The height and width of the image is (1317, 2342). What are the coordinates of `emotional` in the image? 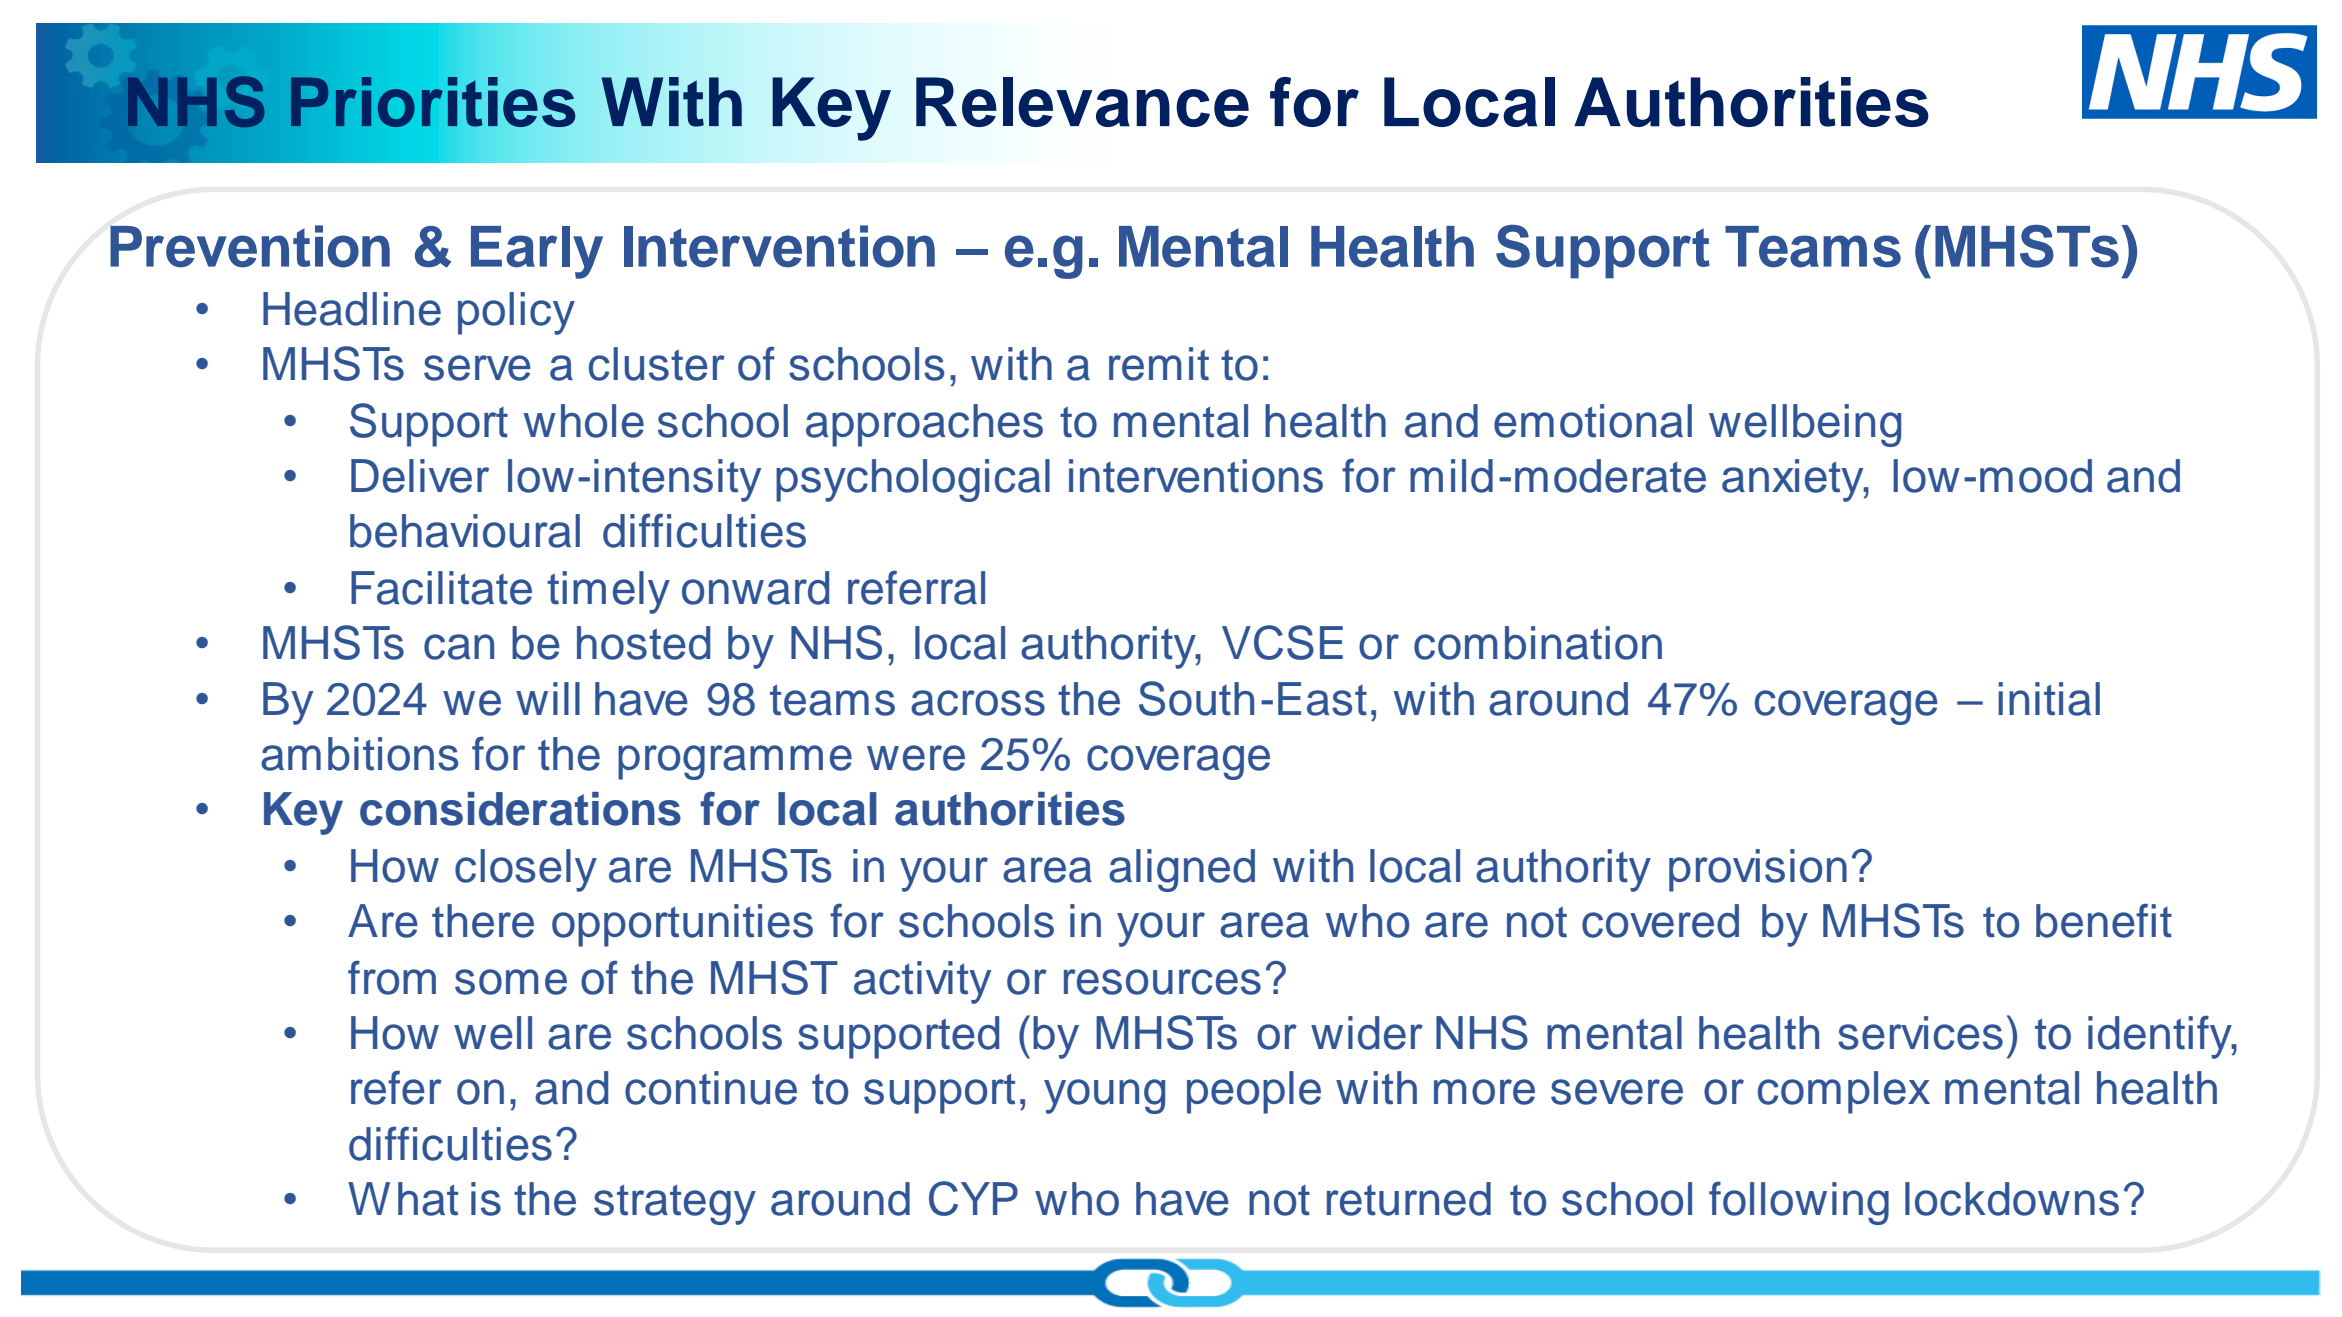 It's located at (1593, 421).
